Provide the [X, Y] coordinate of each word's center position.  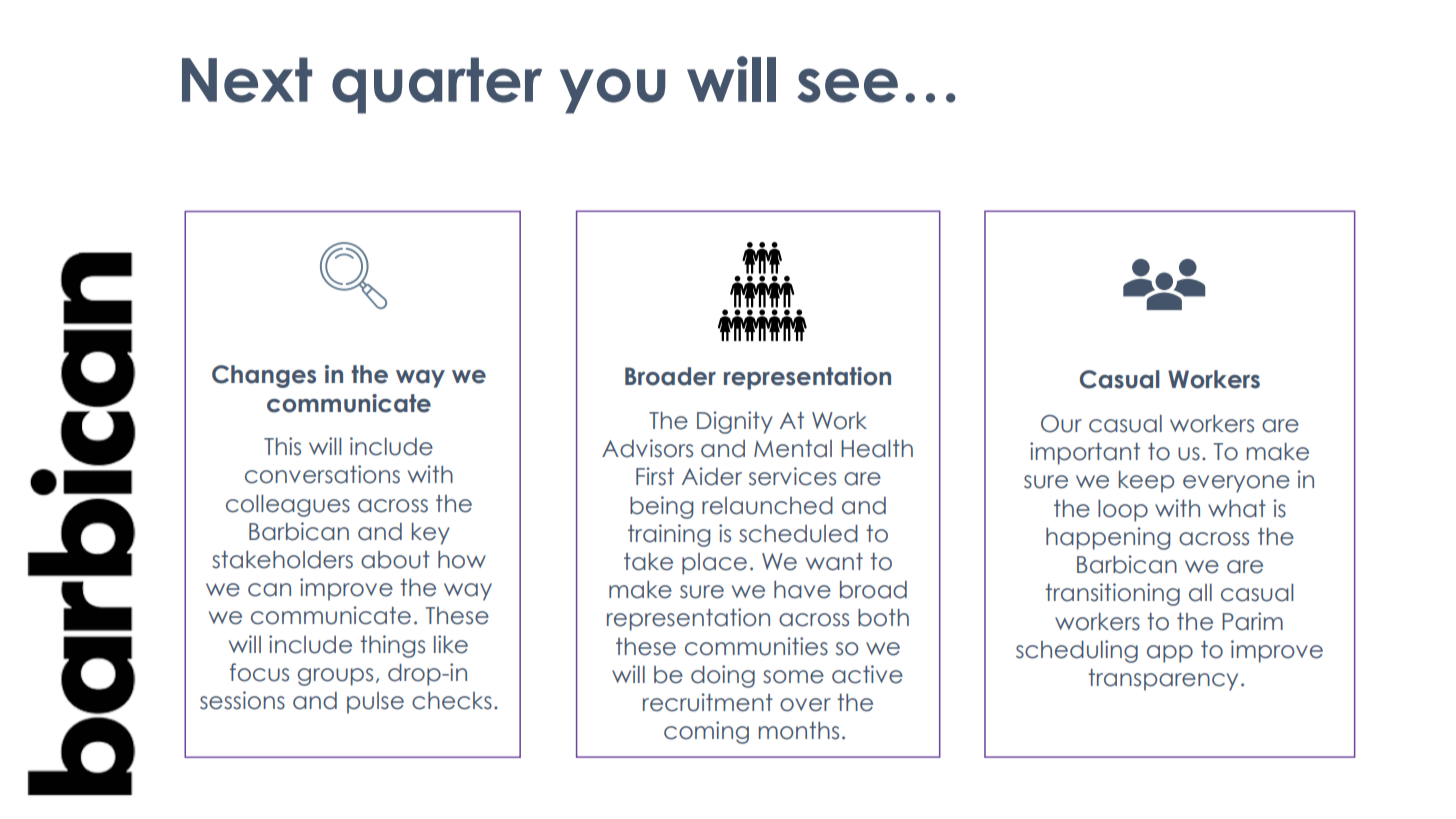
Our [1061, 424]
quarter [437, 85]
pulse [375, 703]
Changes [264, 376]
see [848, 85]
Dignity [735, 422]
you [613, 91]
